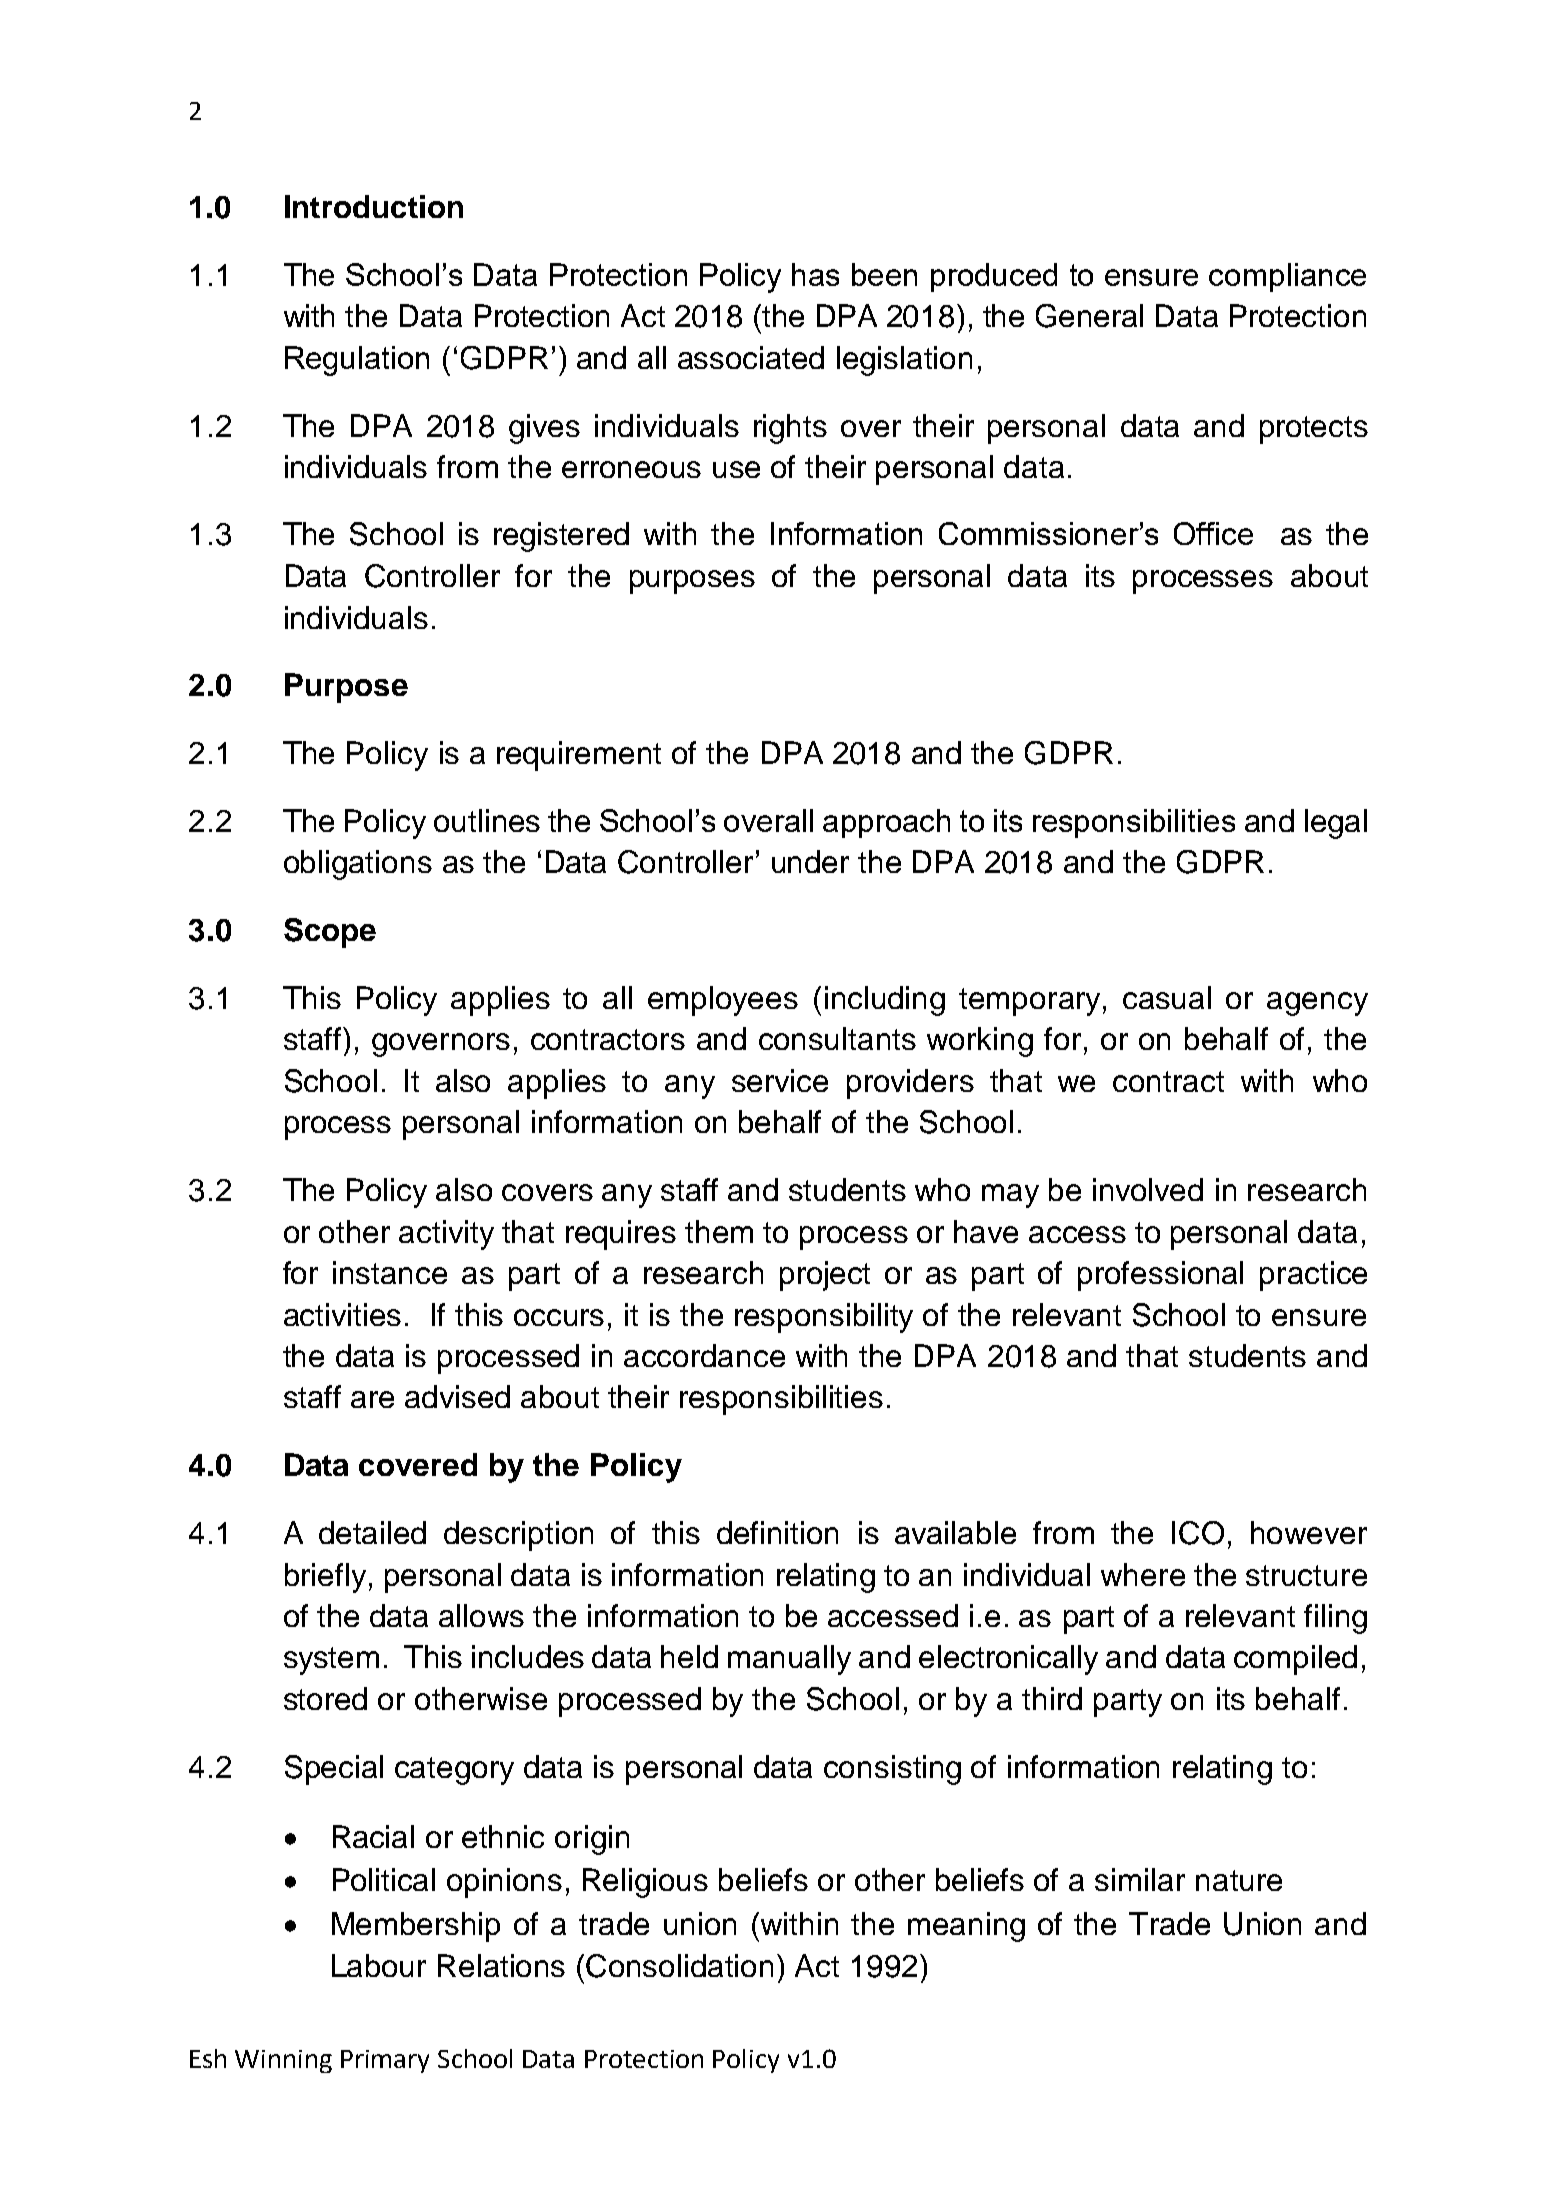 This image has height=2203, width=1557. What do you see at coordinates (358, 865) in the image?
I see `obligations` at bounding box center [358, 865].
